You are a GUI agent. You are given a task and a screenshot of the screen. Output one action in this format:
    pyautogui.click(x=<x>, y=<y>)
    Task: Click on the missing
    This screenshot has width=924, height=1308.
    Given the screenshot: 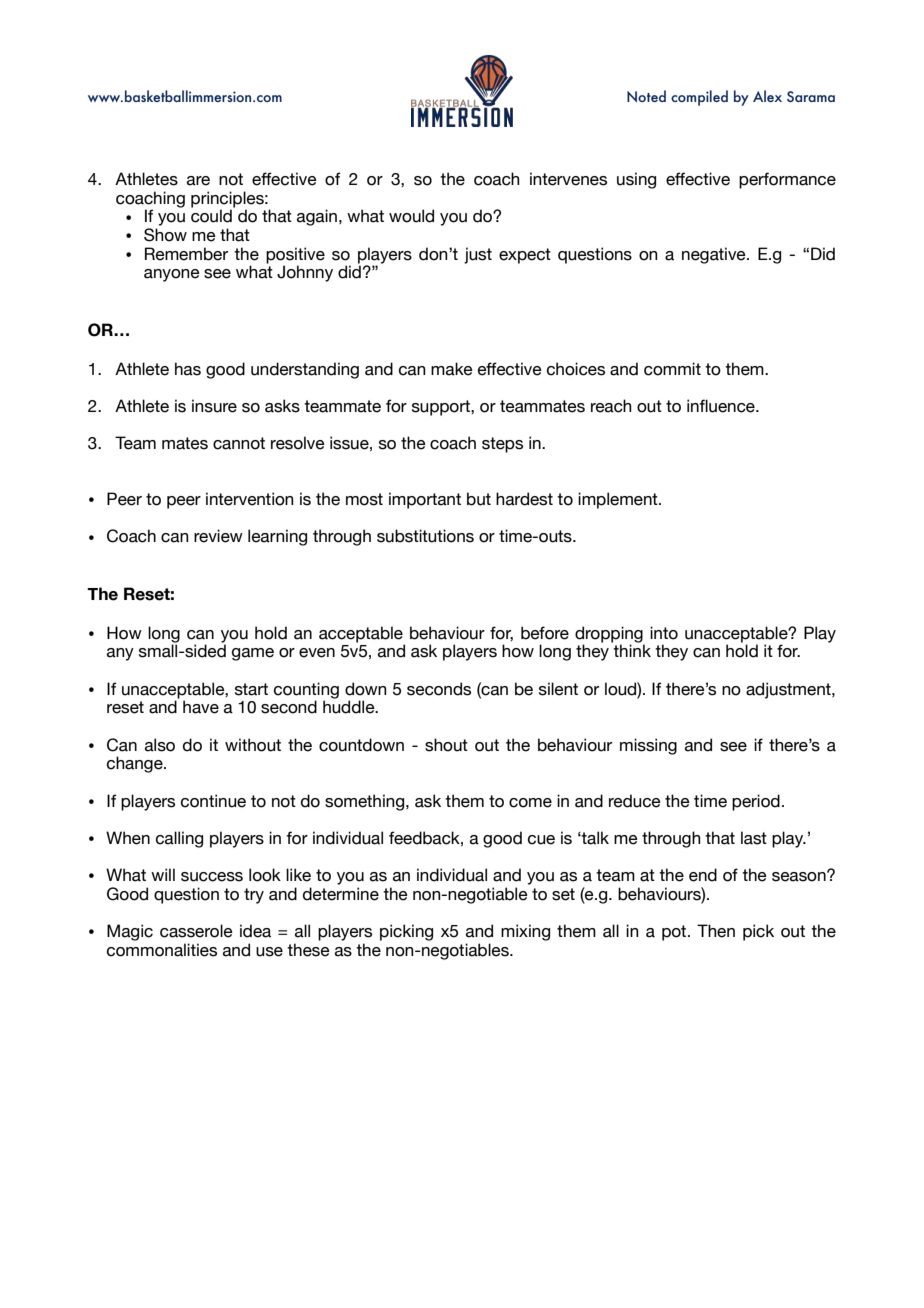 What is the action you would take?
    pyautogui.click(x=648, y=746)
